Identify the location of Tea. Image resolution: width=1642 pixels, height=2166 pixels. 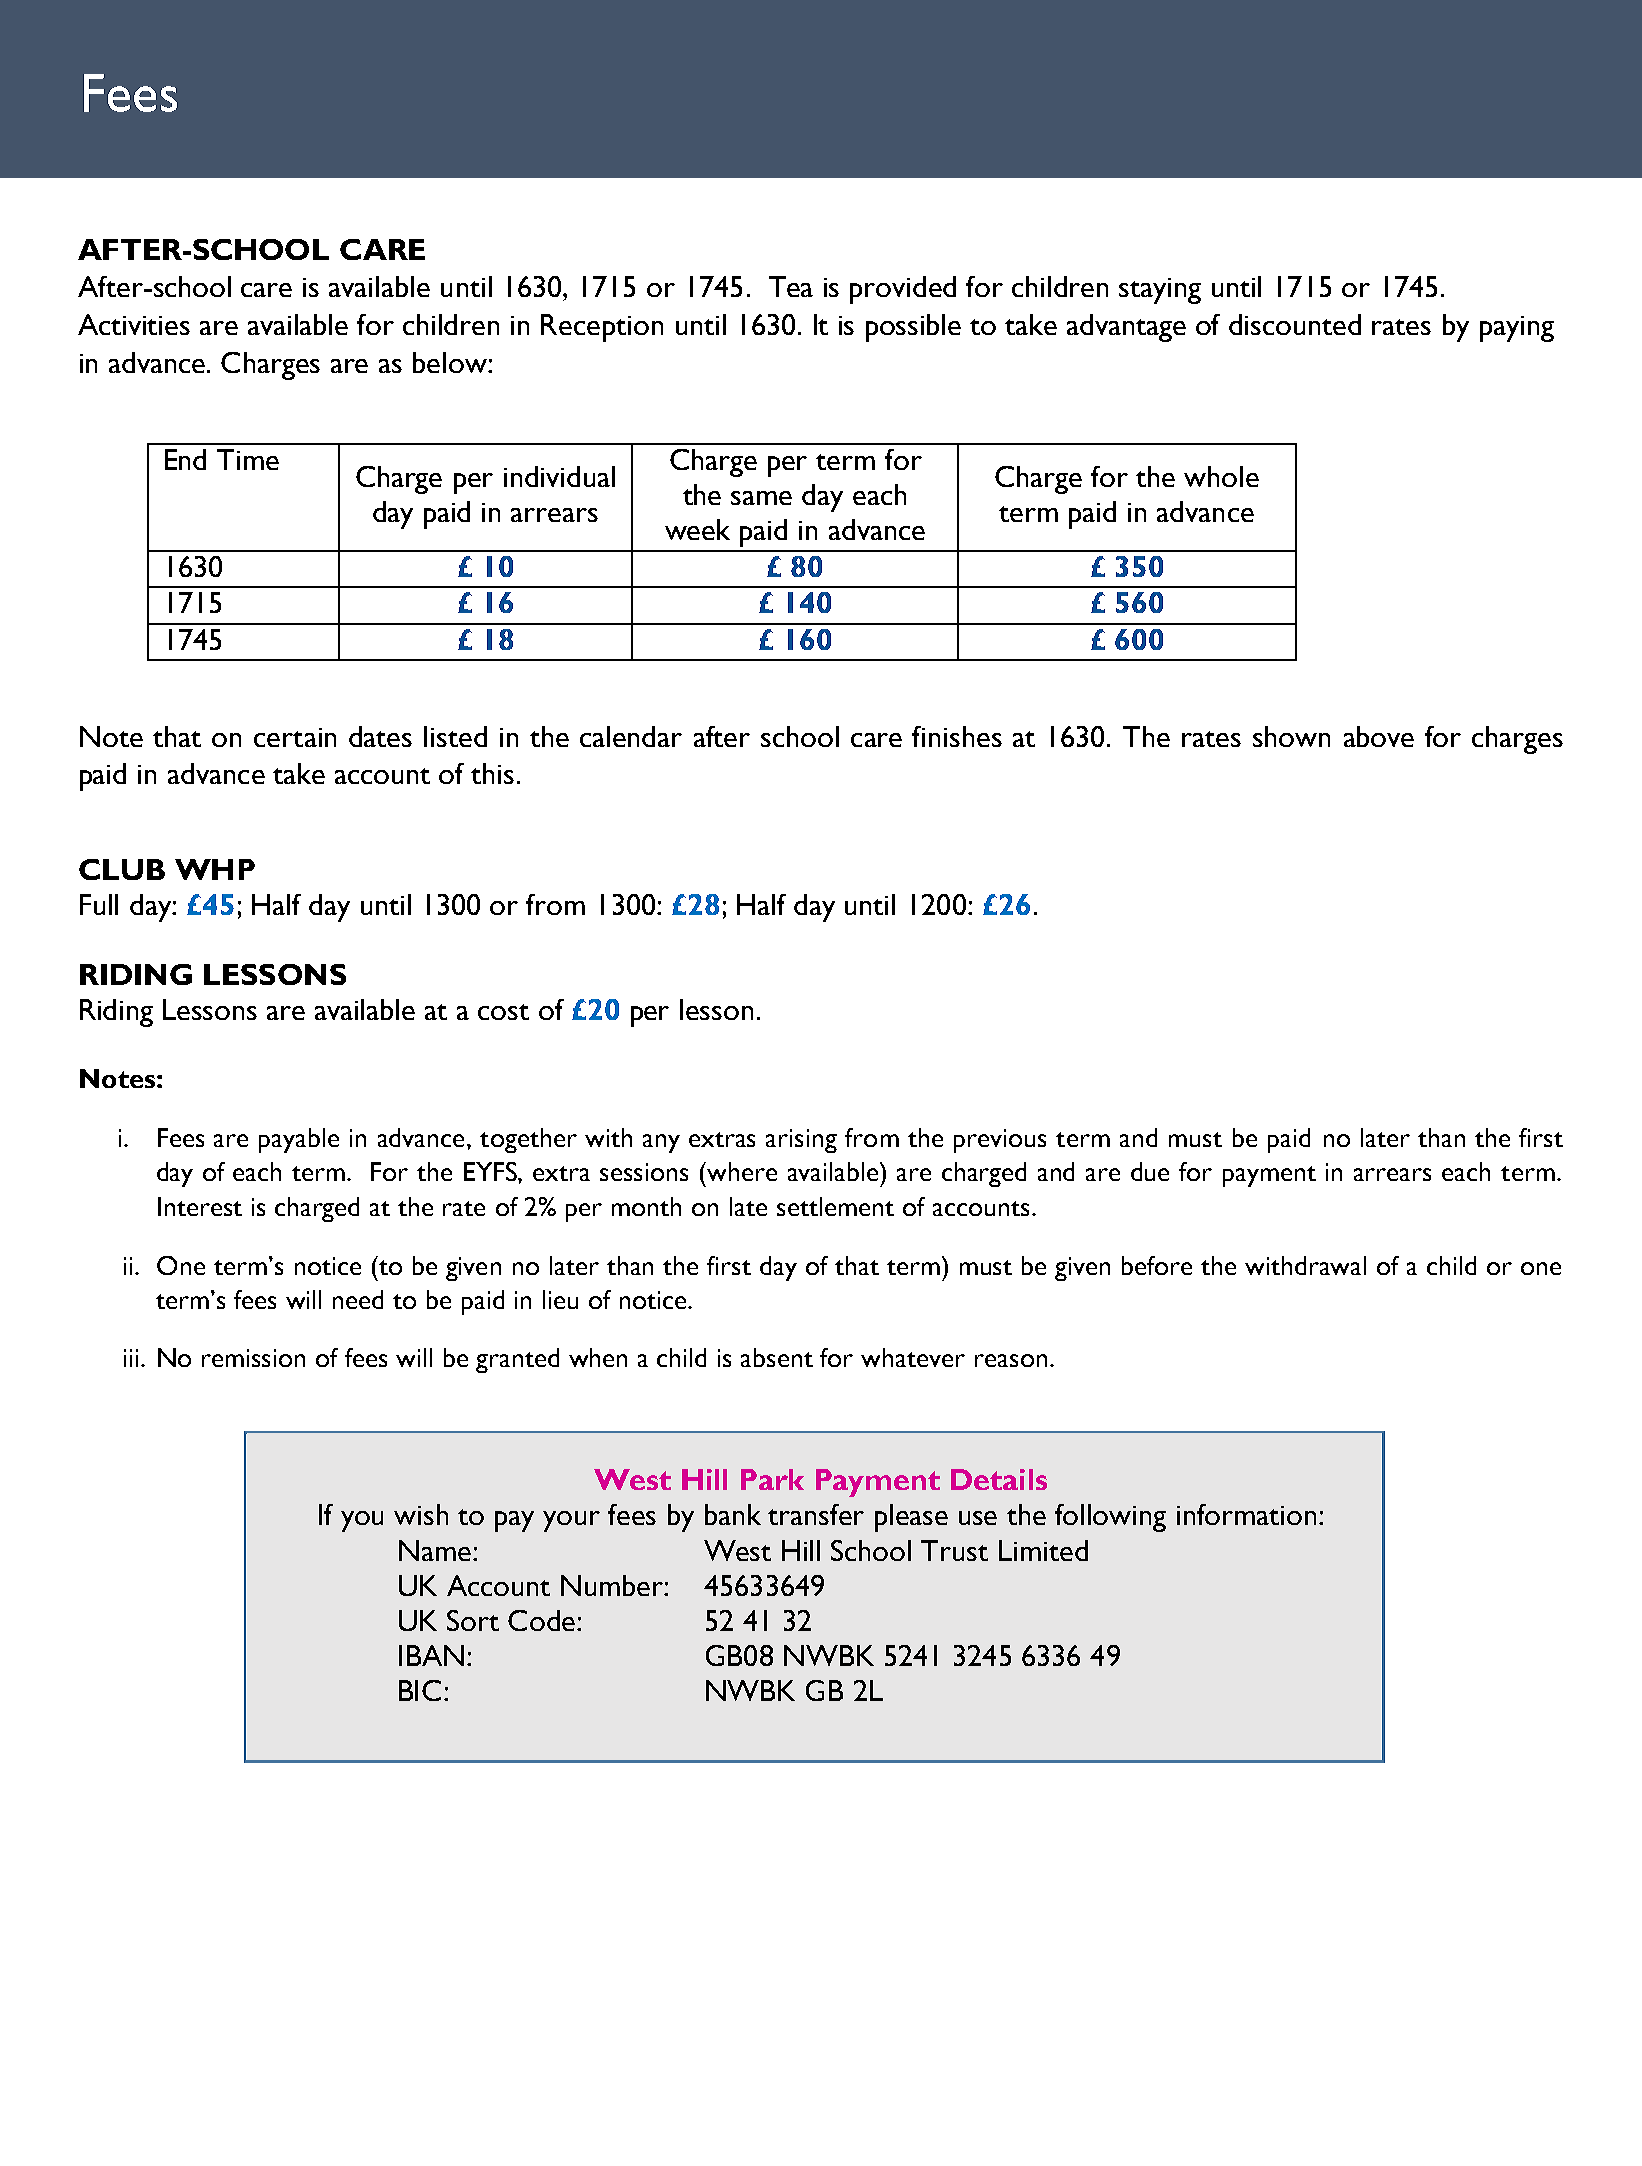
(791, 286).
